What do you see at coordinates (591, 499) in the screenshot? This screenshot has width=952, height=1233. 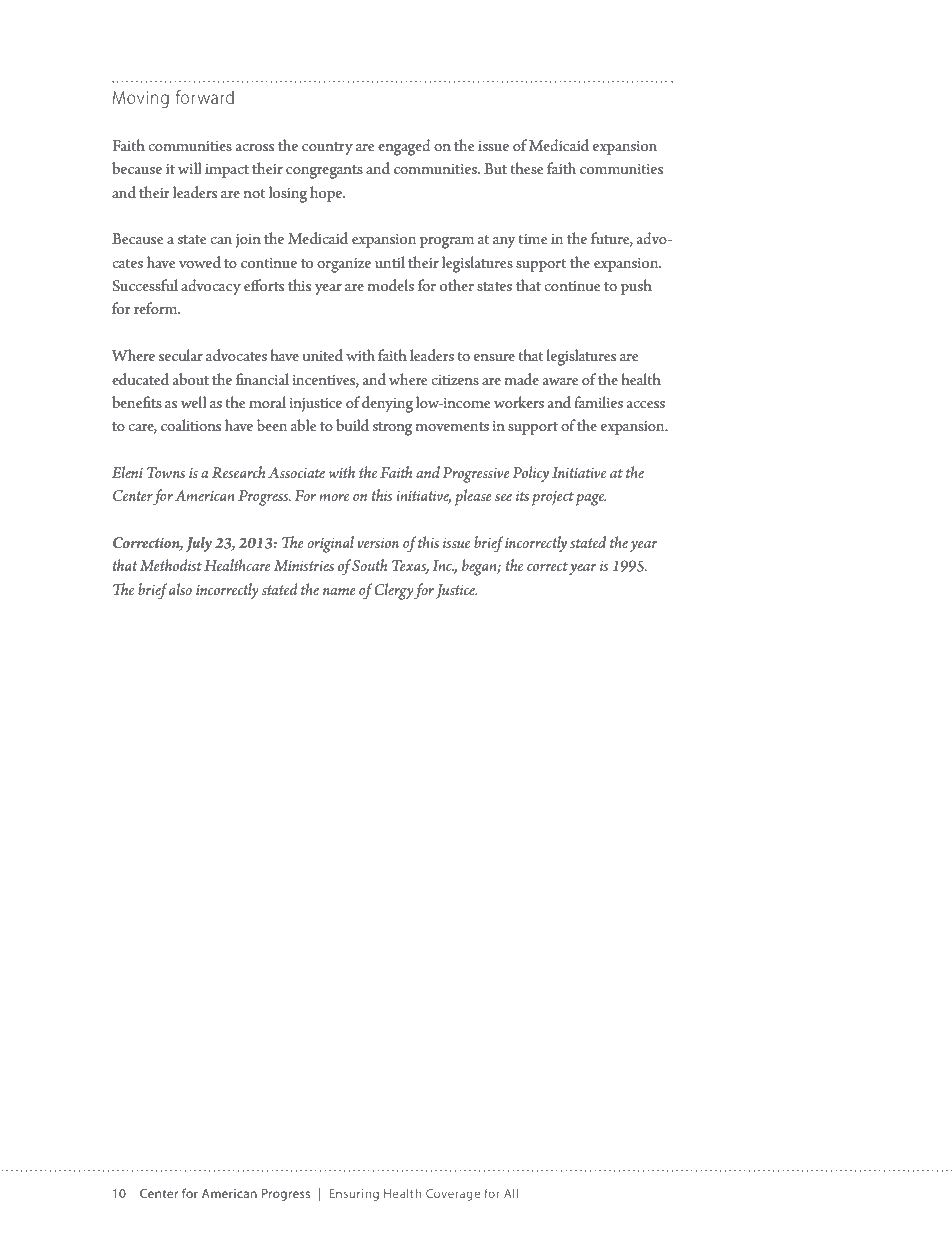 I see `page` at bounding box center [591, 499].
